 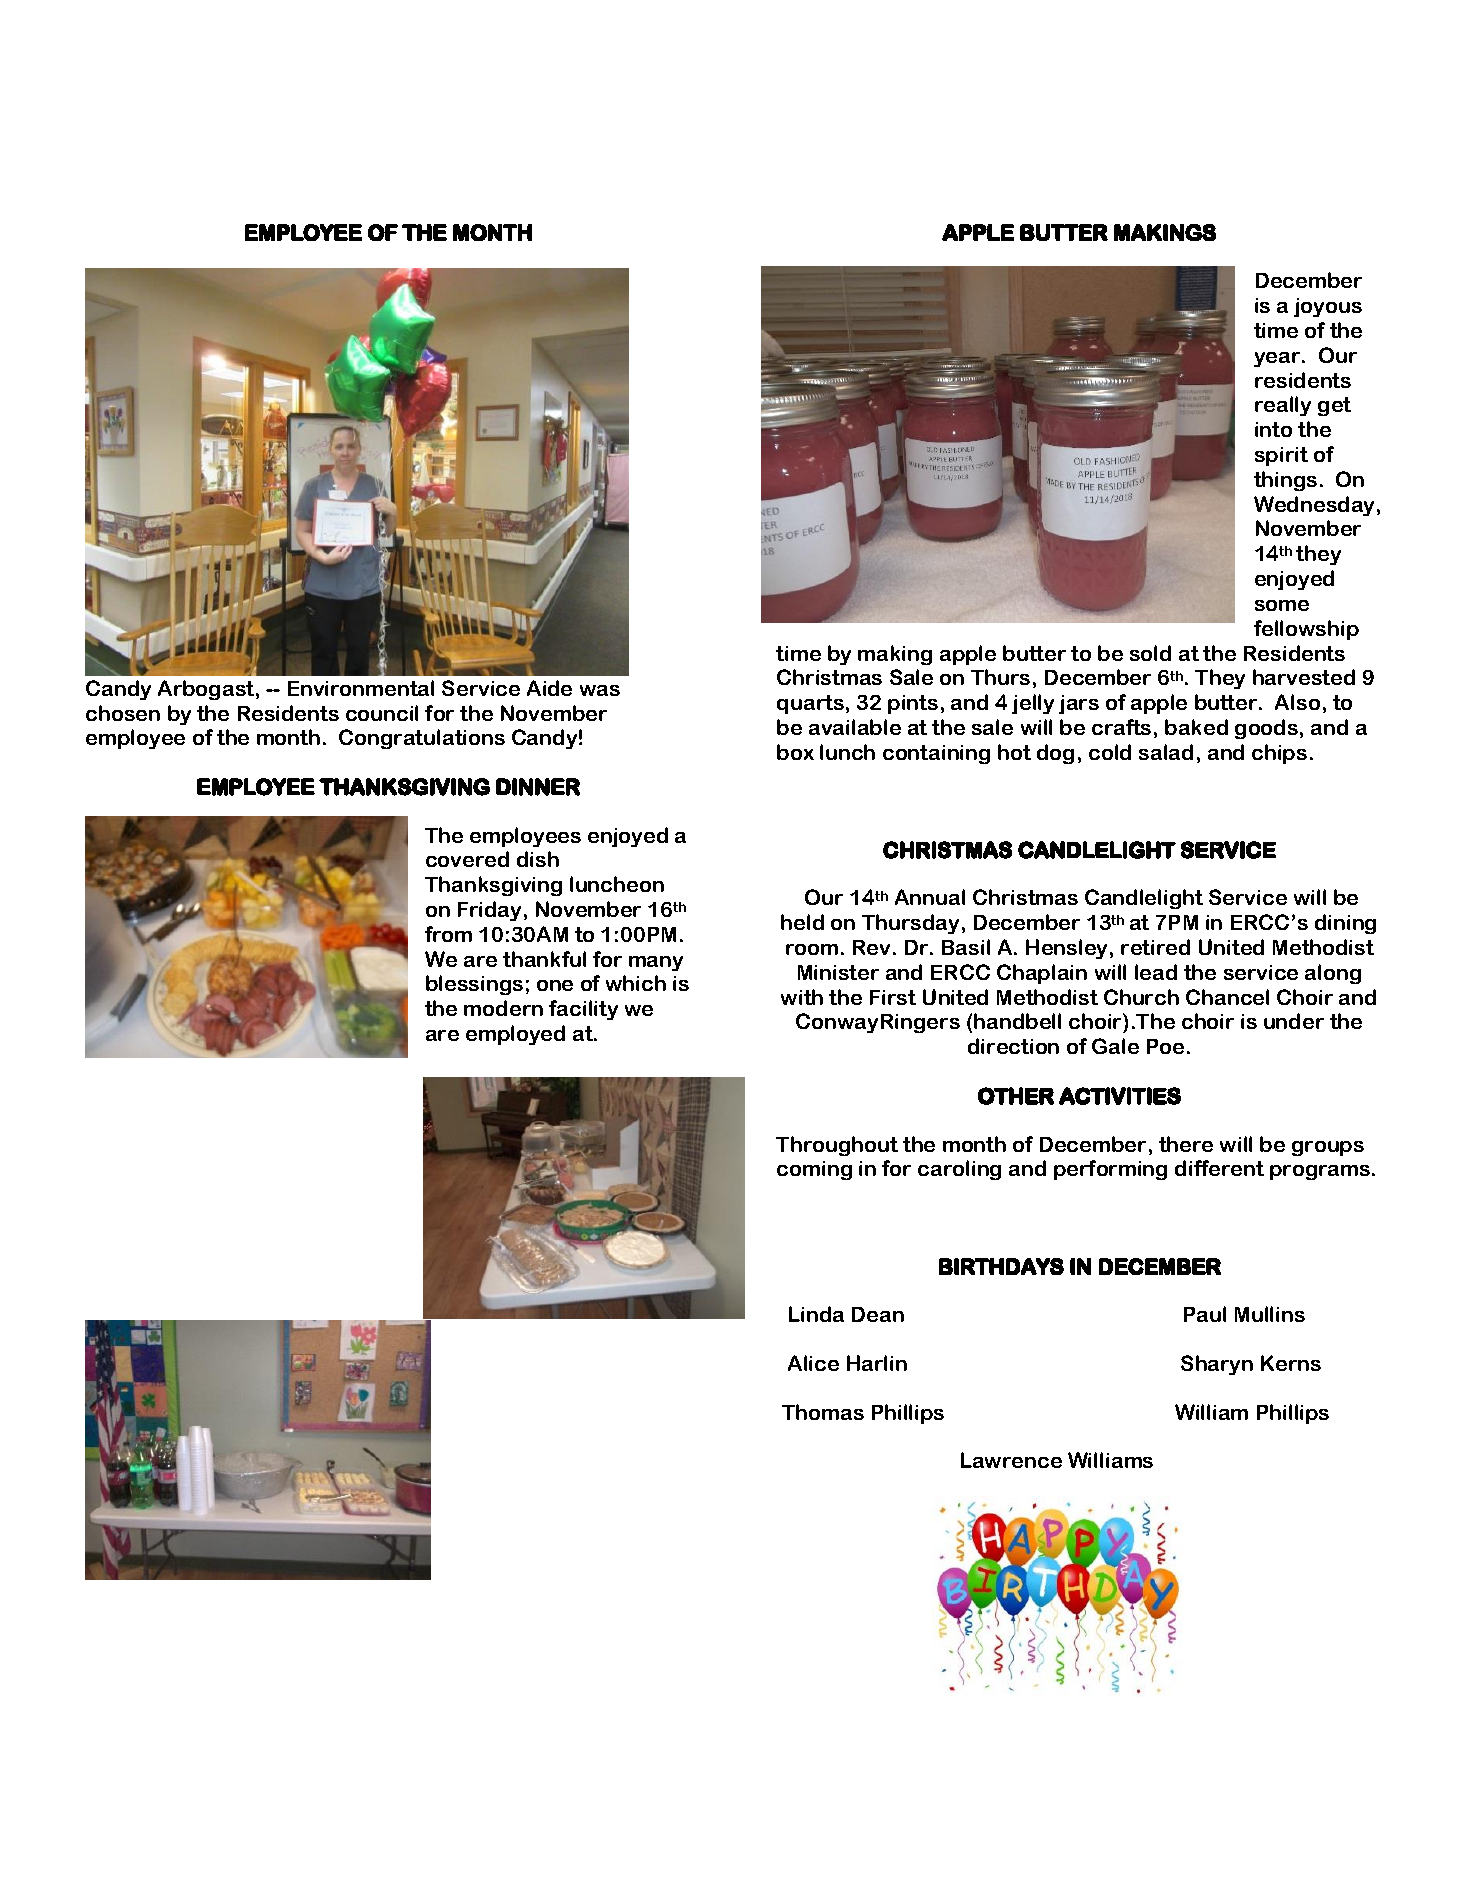 I want to click on council, so click(x=382, y=713).
